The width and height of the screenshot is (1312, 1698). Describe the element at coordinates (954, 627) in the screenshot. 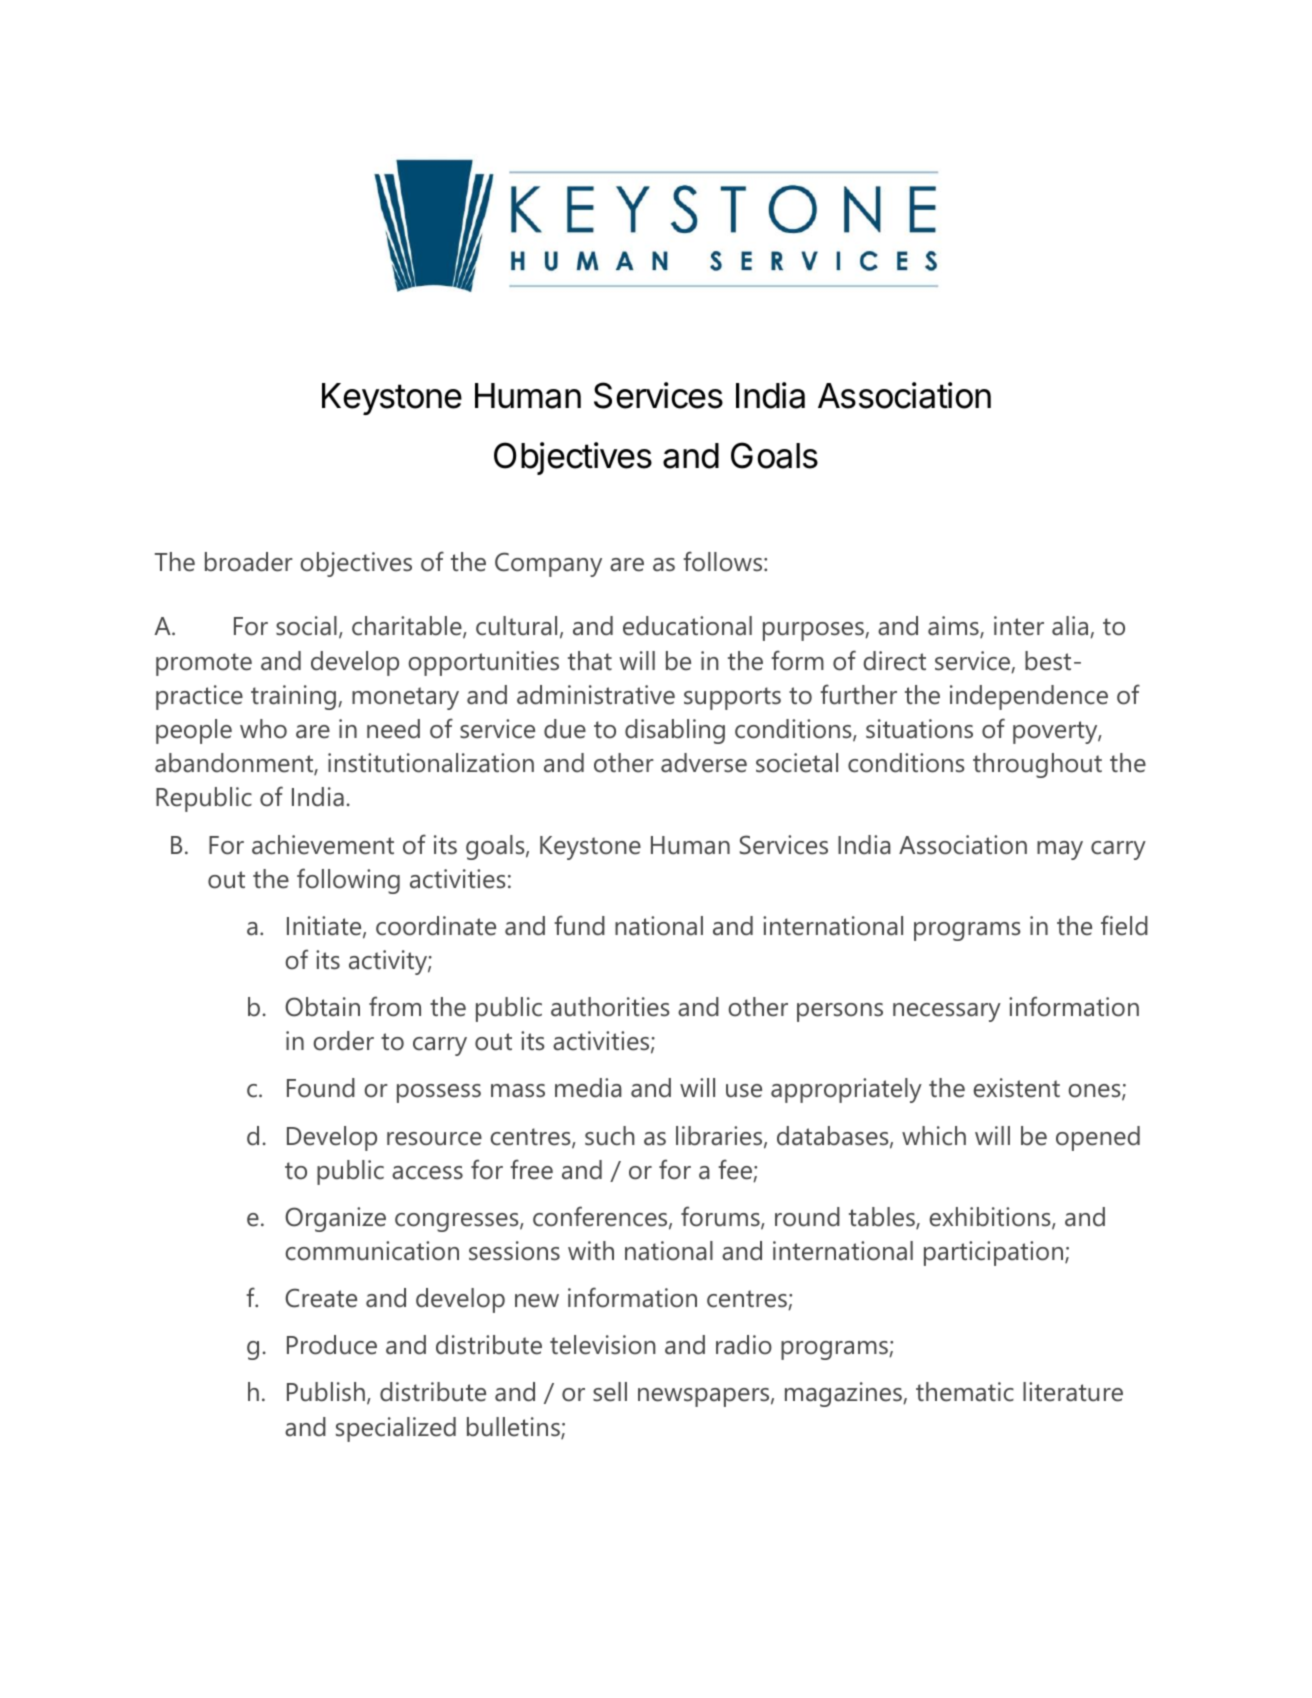

I see `aims` at that location.
